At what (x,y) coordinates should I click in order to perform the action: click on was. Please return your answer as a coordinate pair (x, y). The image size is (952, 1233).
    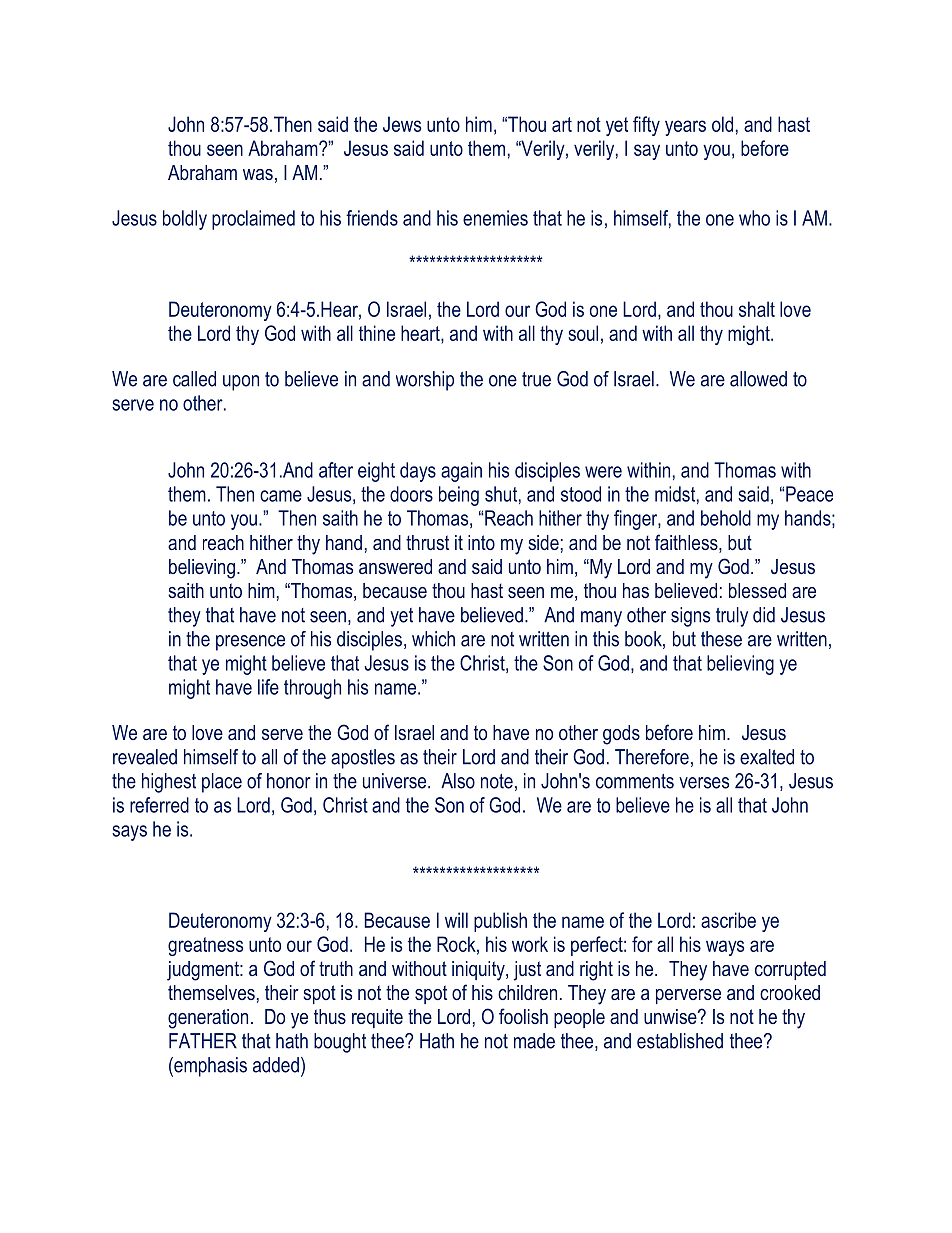
    Looking at the image, I should click on (258, 174).
